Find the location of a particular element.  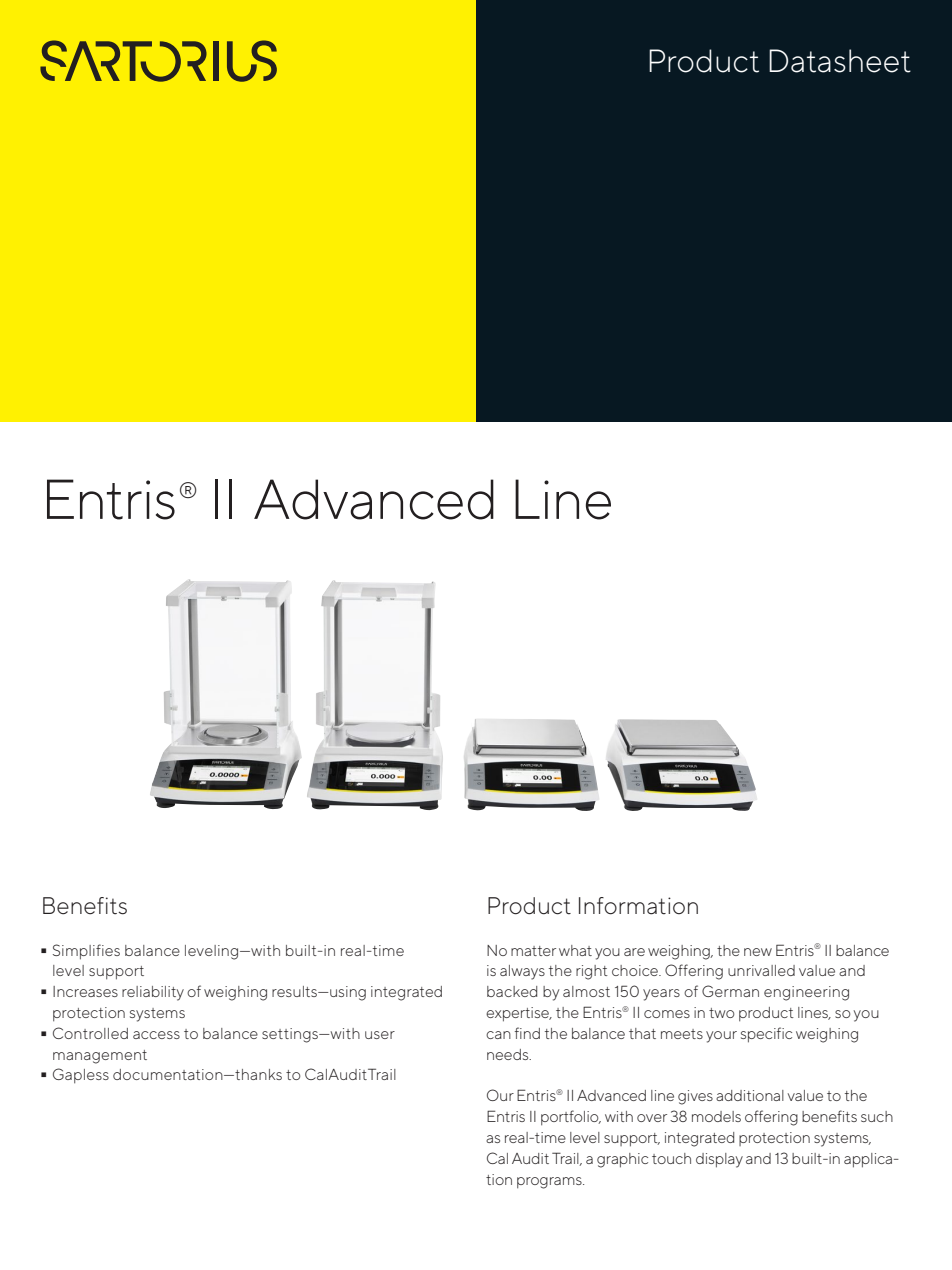

always is located at coordinates (522, 972).
